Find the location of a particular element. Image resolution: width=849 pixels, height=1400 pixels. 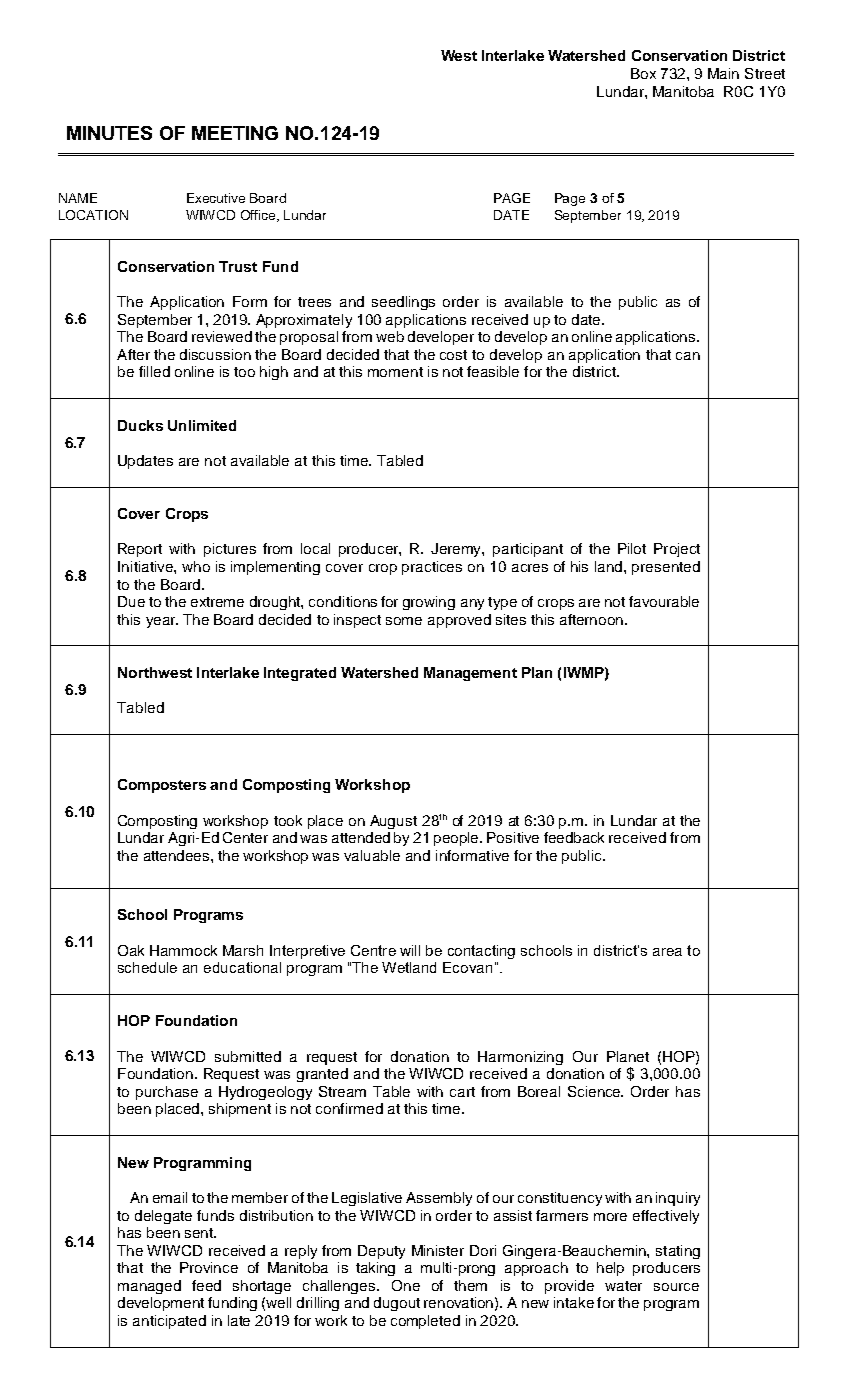

Box is located at coordinates (643, 73).
